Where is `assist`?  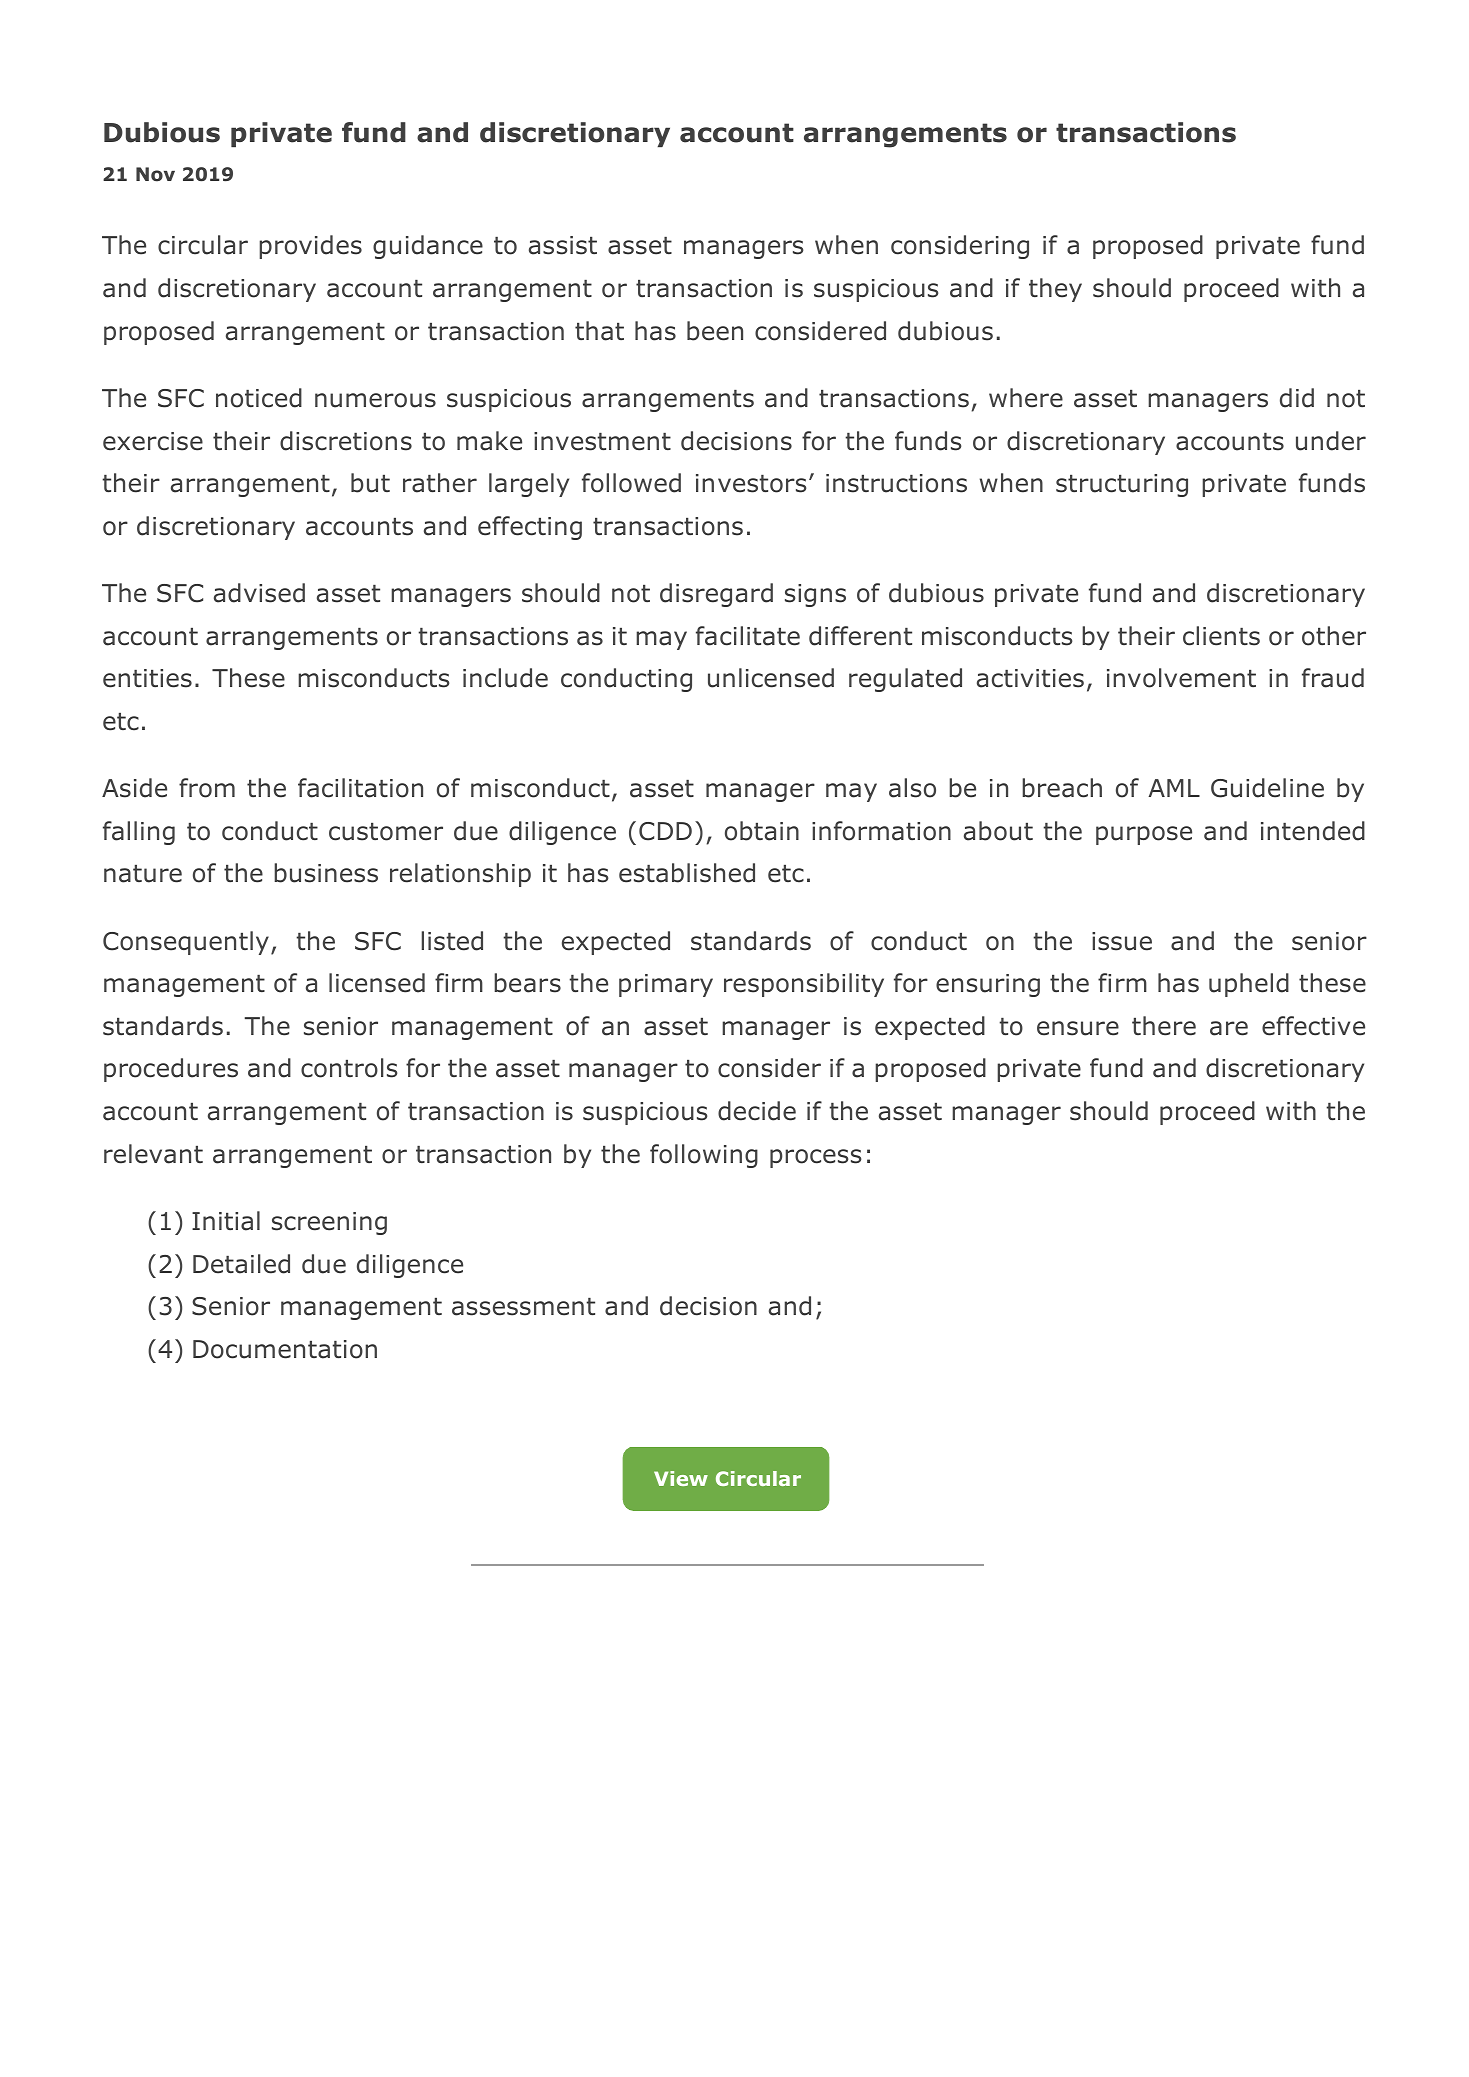
assist is located at coordinates (563, 245).
